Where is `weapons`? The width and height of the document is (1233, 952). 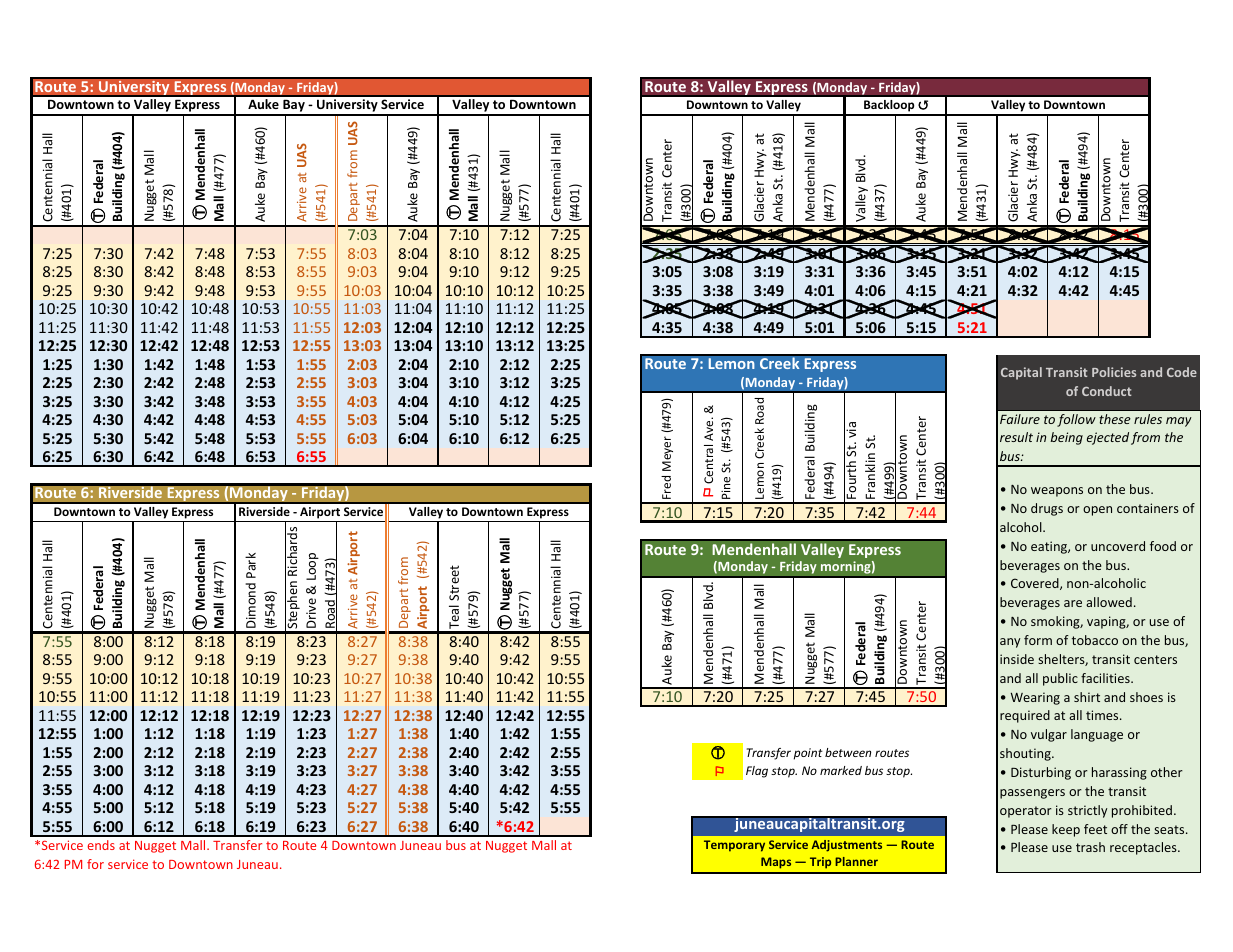
weapons is located at coordinates (1057, 492).
